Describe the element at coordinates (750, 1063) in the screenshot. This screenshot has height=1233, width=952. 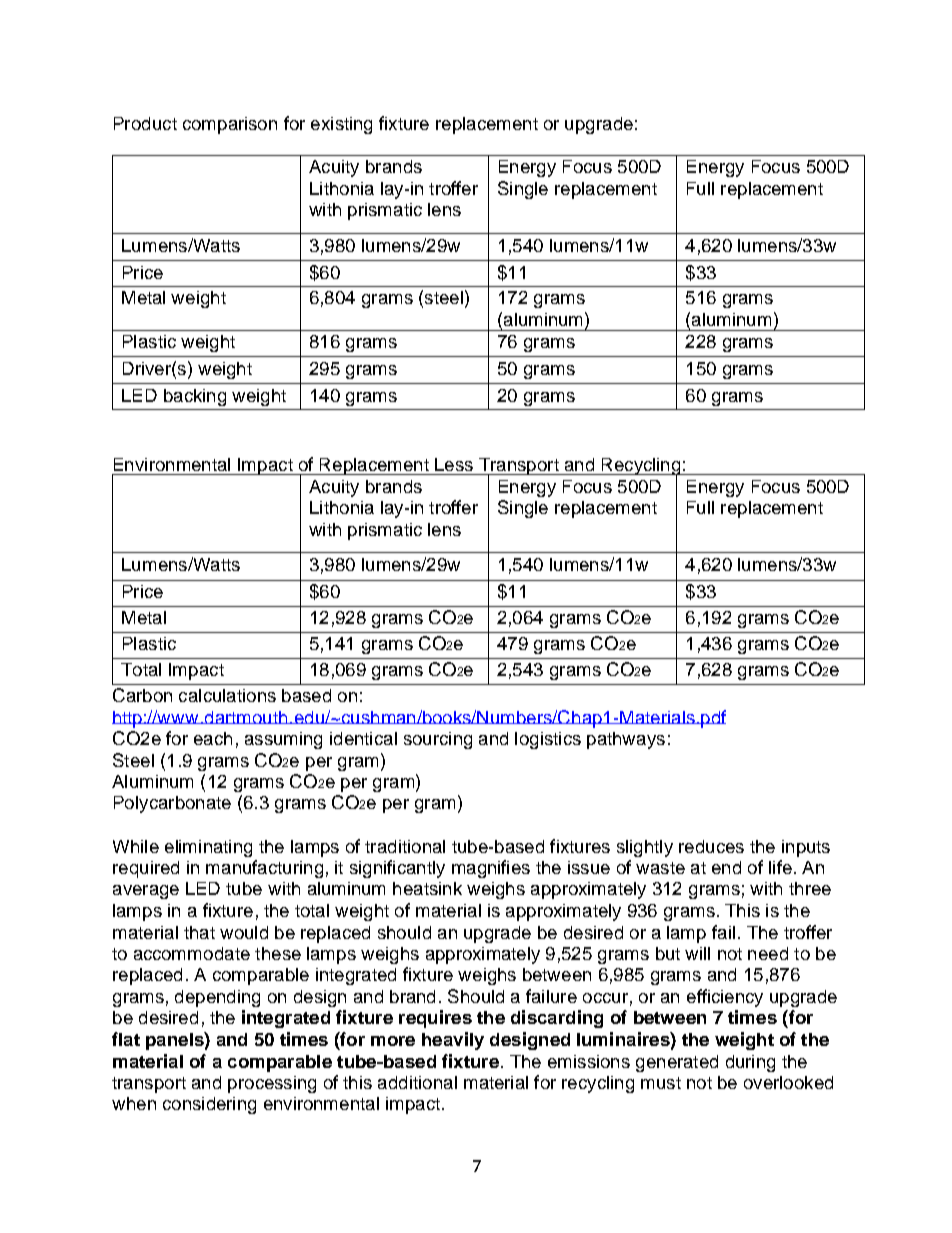
I see `during` at that location.
